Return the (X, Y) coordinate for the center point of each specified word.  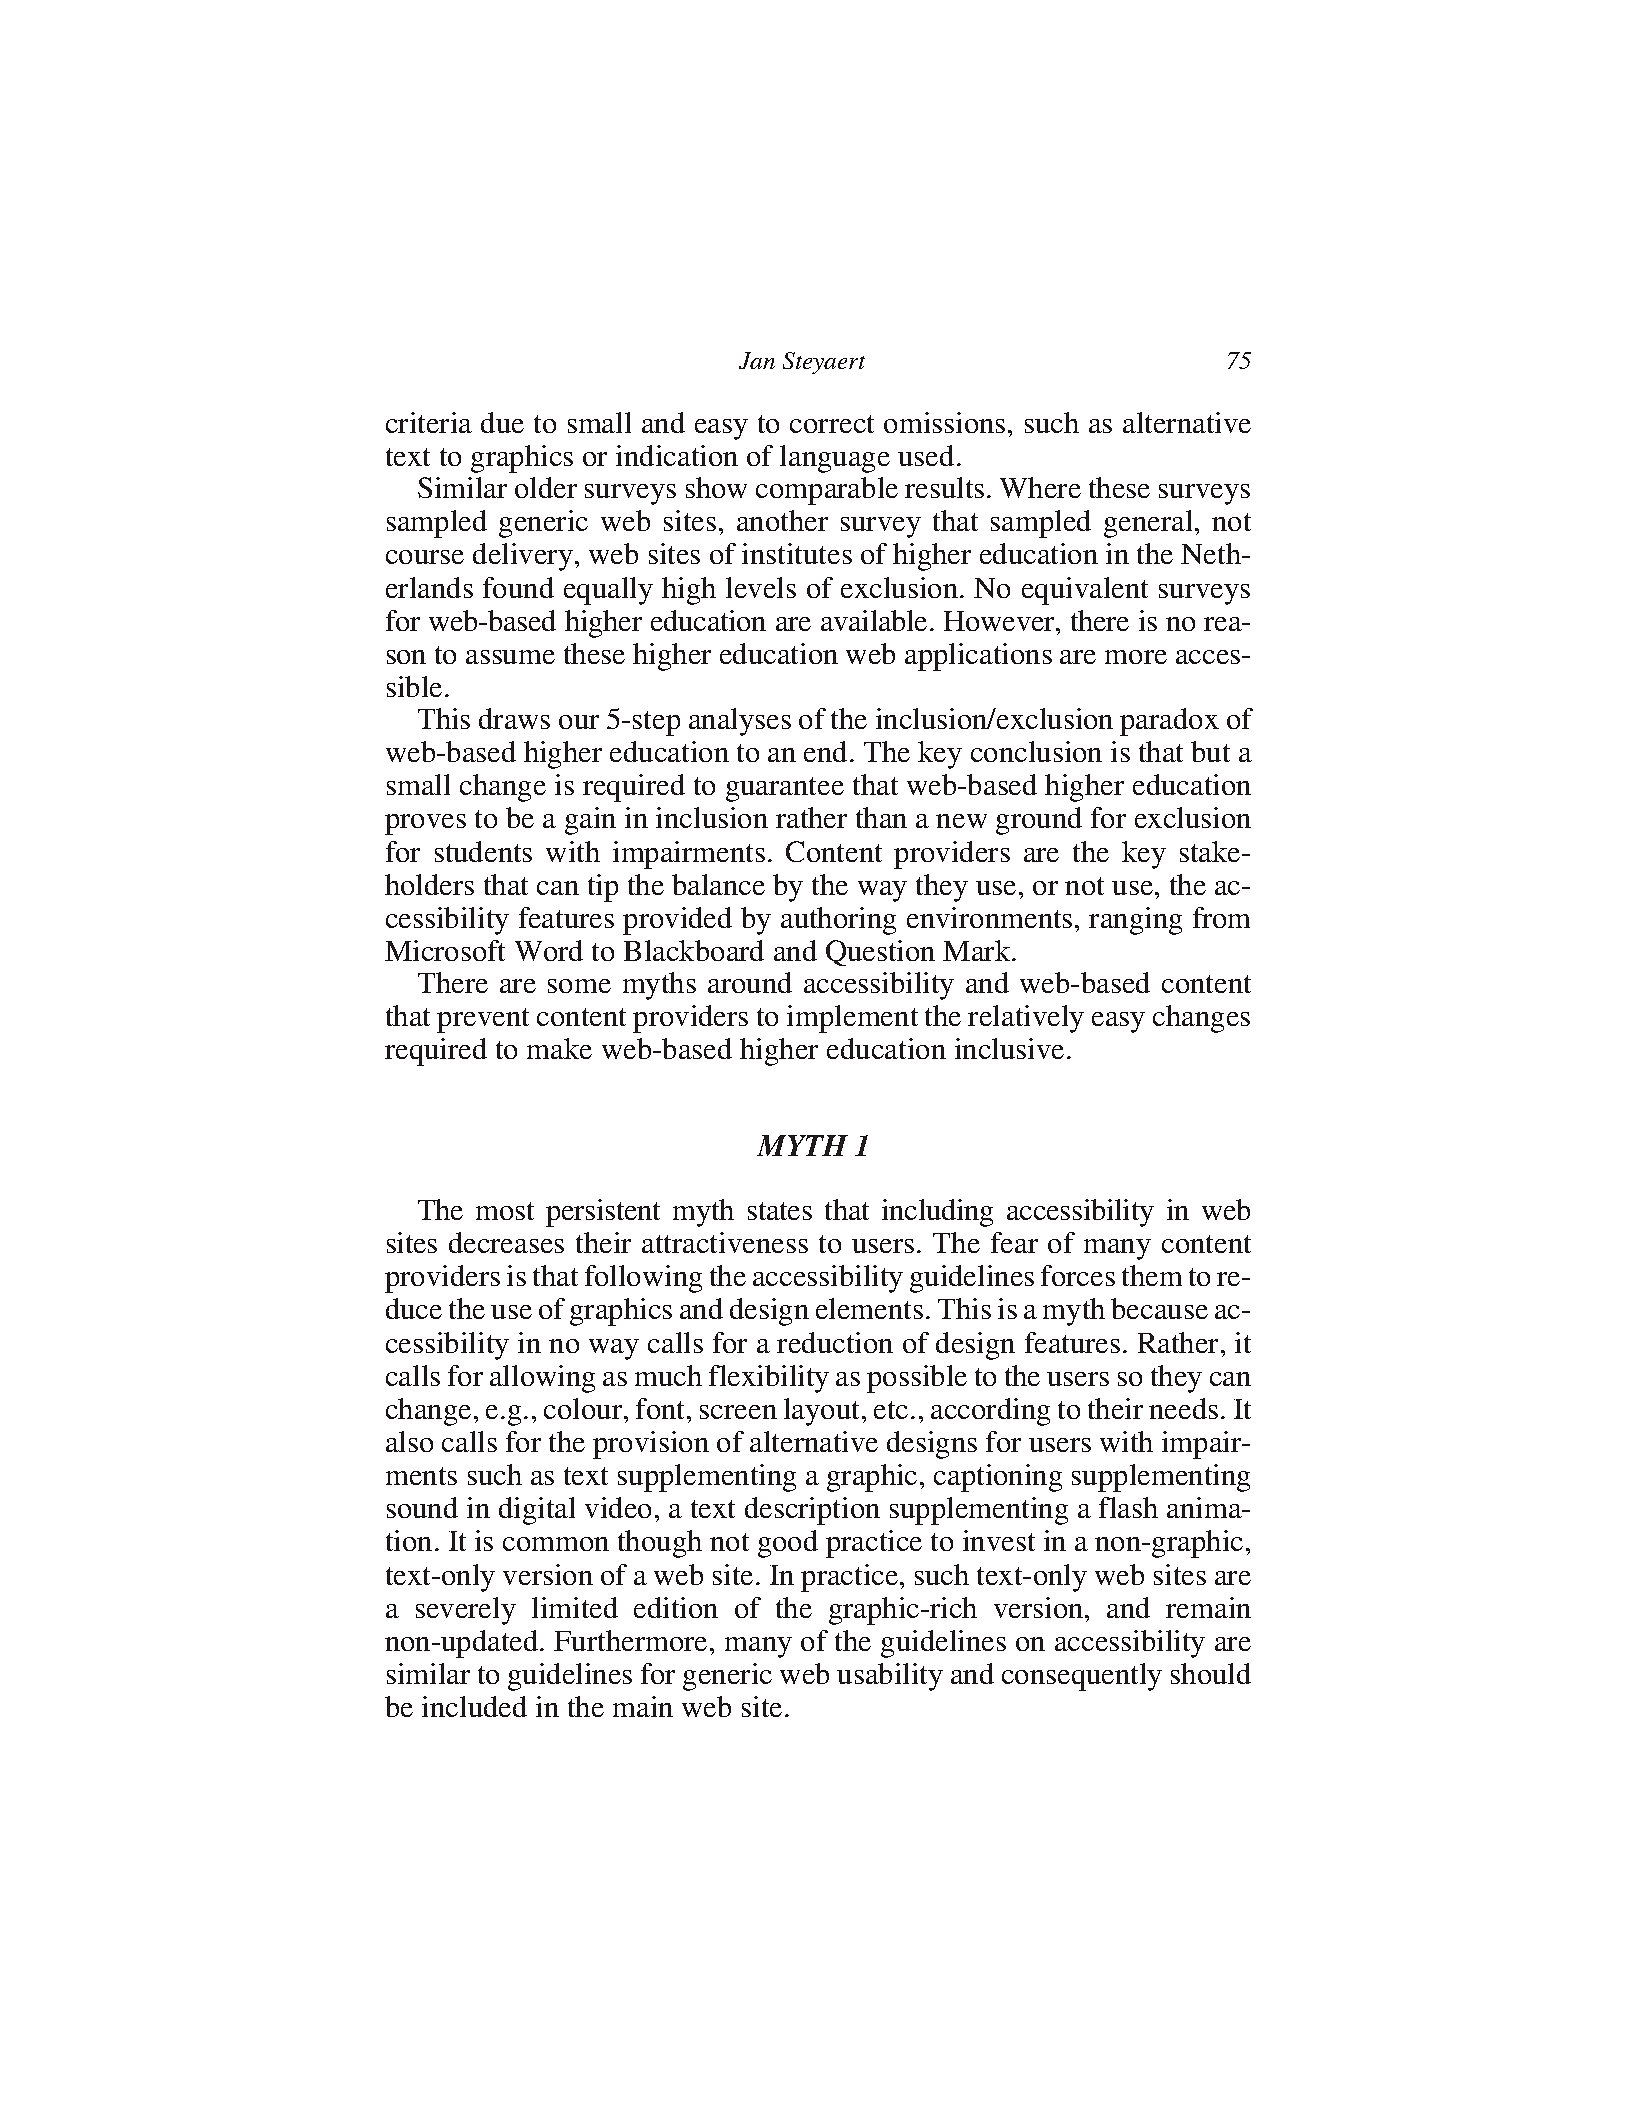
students (483, 851)
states (780, 1211)
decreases (506, 1242)
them (1152, 1275)
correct (832, 424)
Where (1040, 487)
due (502, 422)
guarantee (785, 789)
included (474, 1706)
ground (1039, 821)
